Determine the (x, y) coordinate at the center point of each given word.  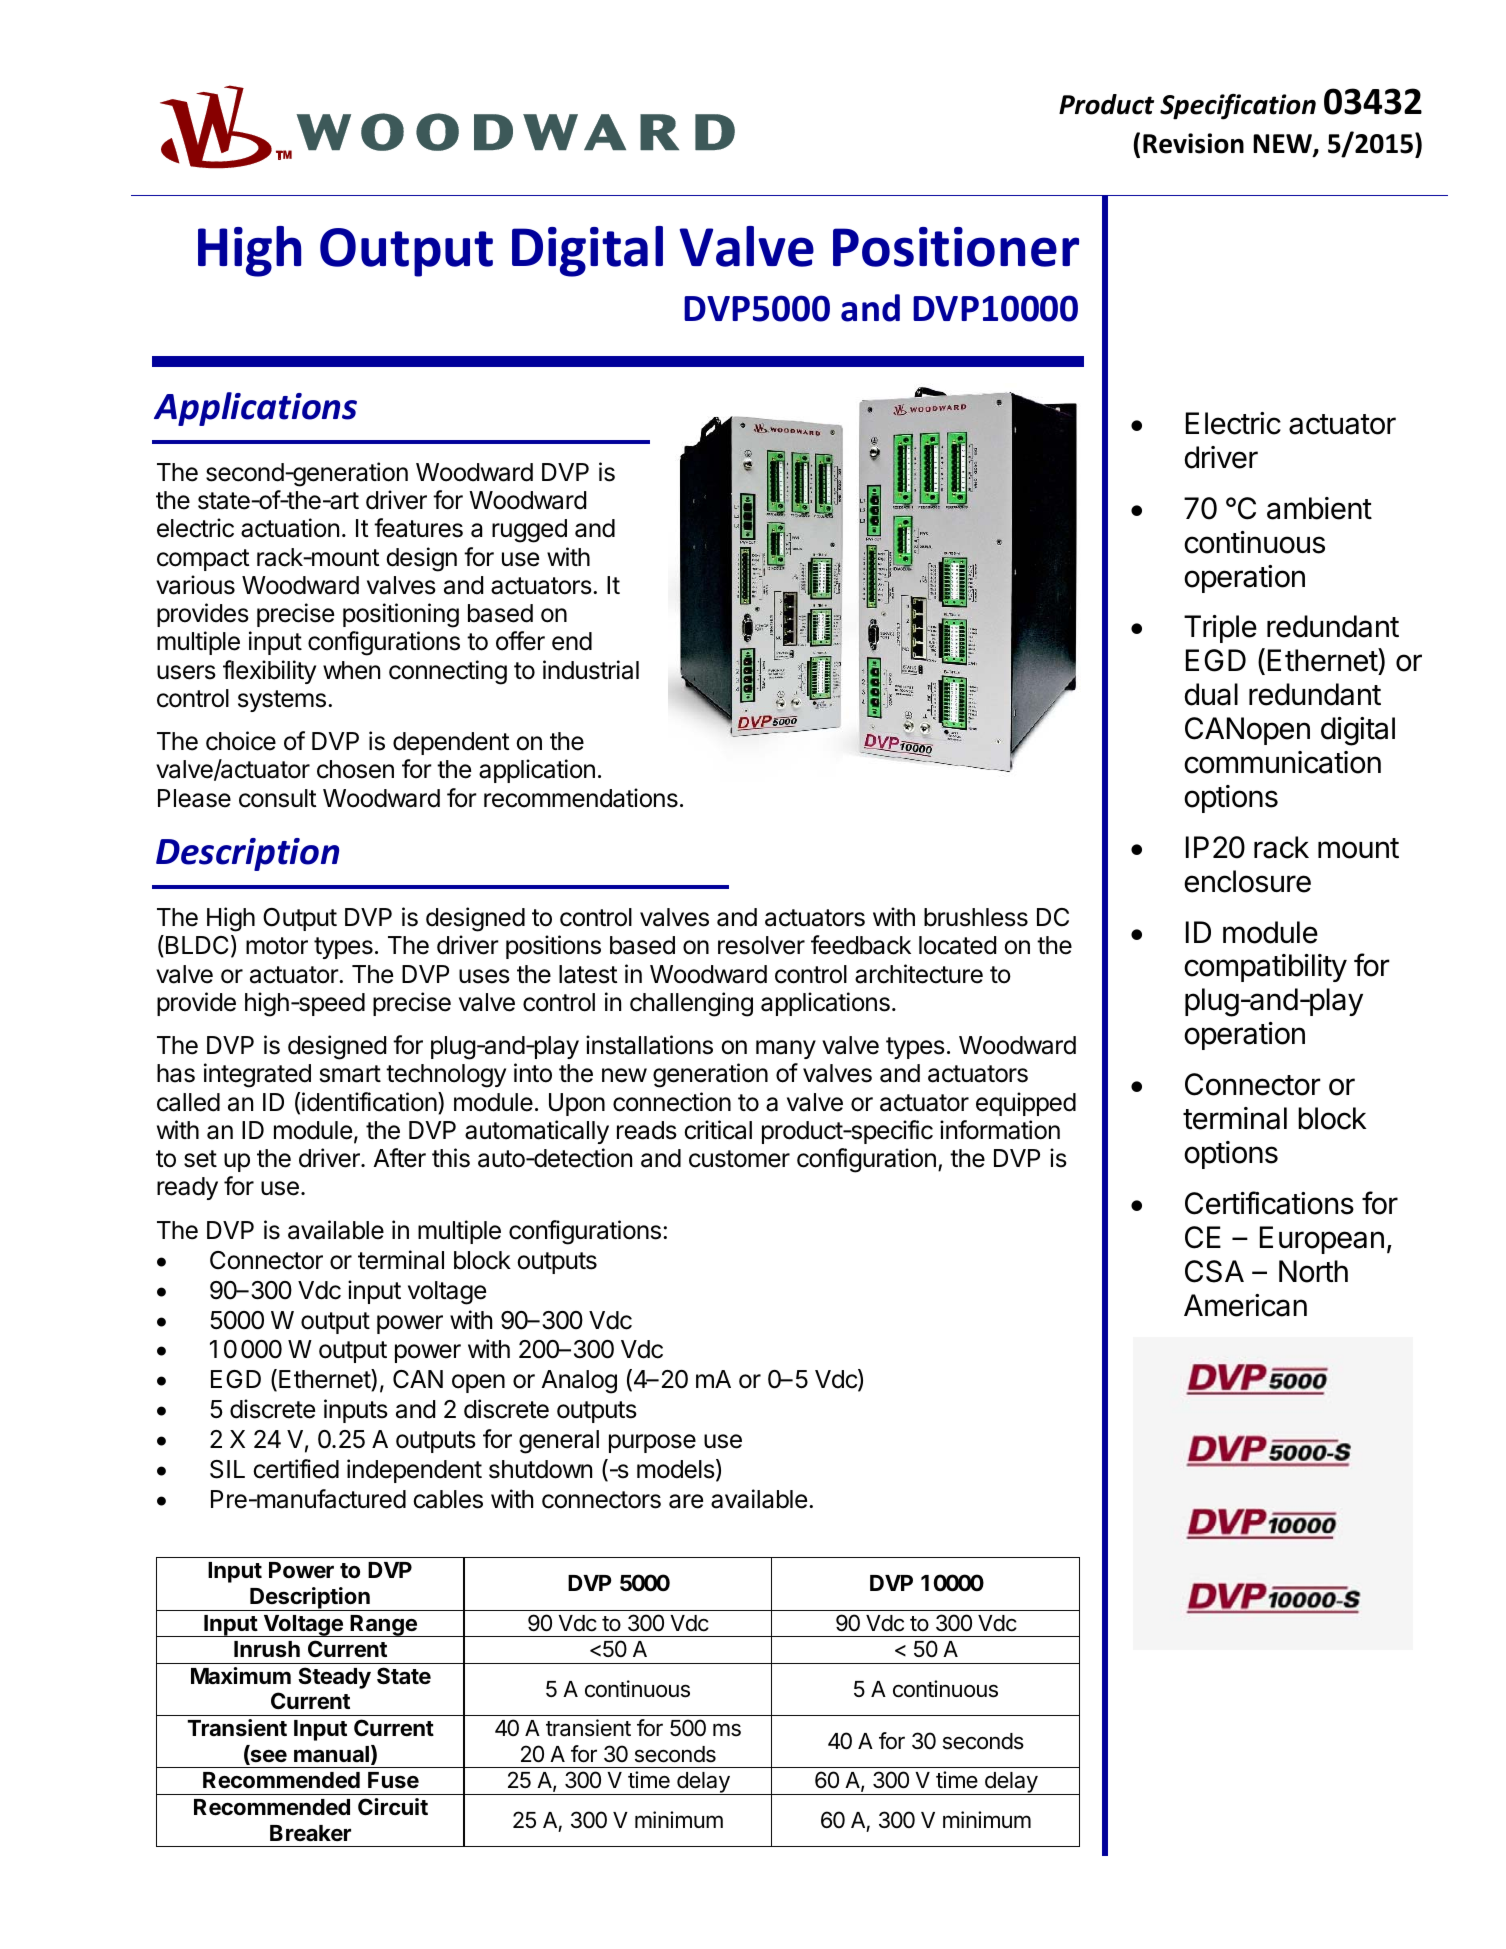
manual (331, 1754)
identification (369, 1102)
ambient (1319, 508)
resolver (761, 945)
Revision (1193, 143)
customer (739, 1159)
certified (296, 1469)
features (418, 528)
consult (278, 798)
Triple (1220, 629)
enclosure (1247, 881)
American (1245, 1305)
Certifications (1269, 1203)
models (676, 1469)
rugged (529, 531)
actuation (290, 528)
